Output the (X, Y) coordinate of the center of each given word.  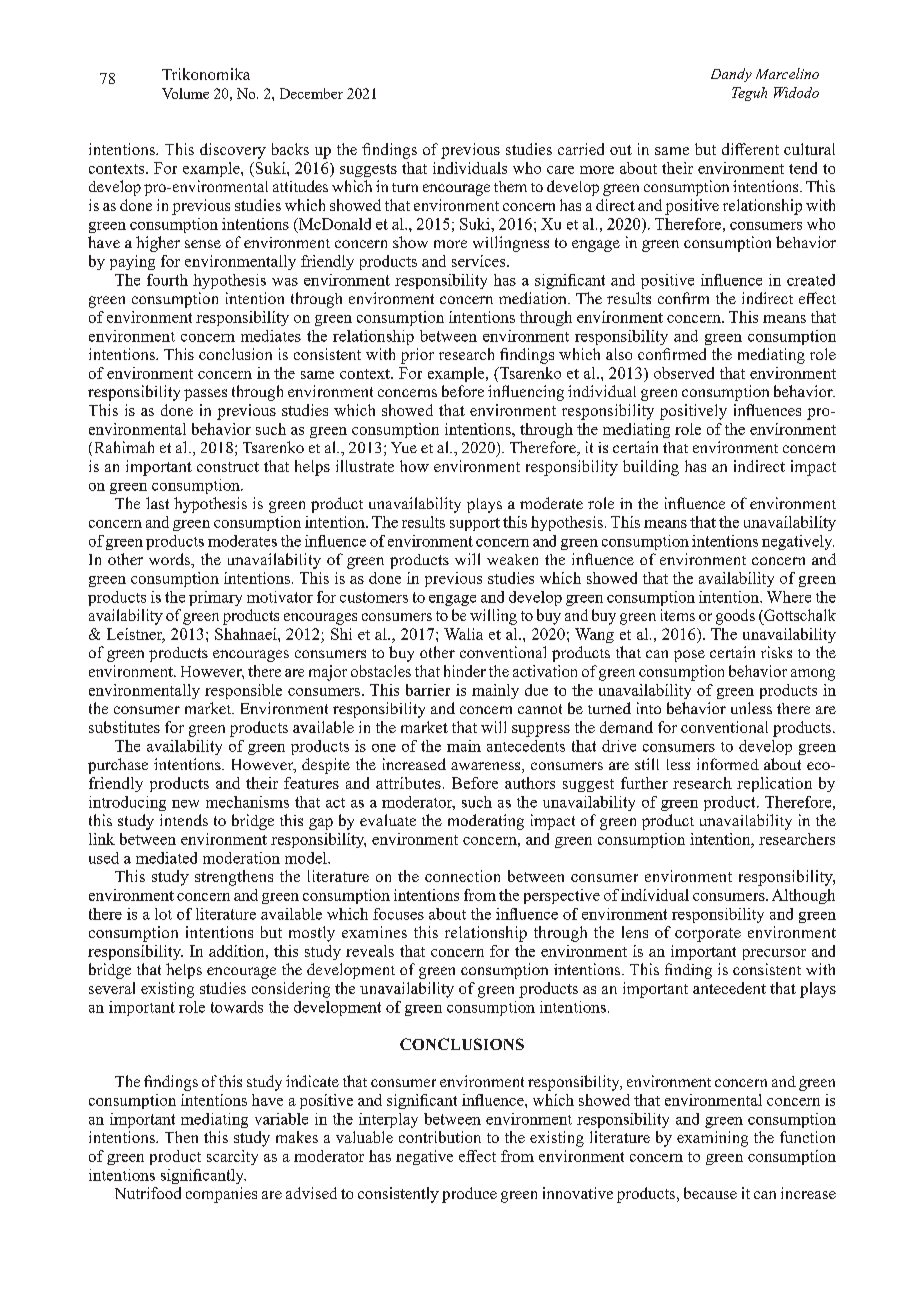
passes (205, 395)
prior (417, 356)
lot (163, 914)
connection (462, 876)
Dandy (731, 75)
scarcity (232, 1157)
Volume (185, 93)
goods (735, 617)
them (510, 186)
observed (684, 373)
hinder (465, 671)
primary (215, 598)
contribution (440, 1137)
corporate (708, 935)
